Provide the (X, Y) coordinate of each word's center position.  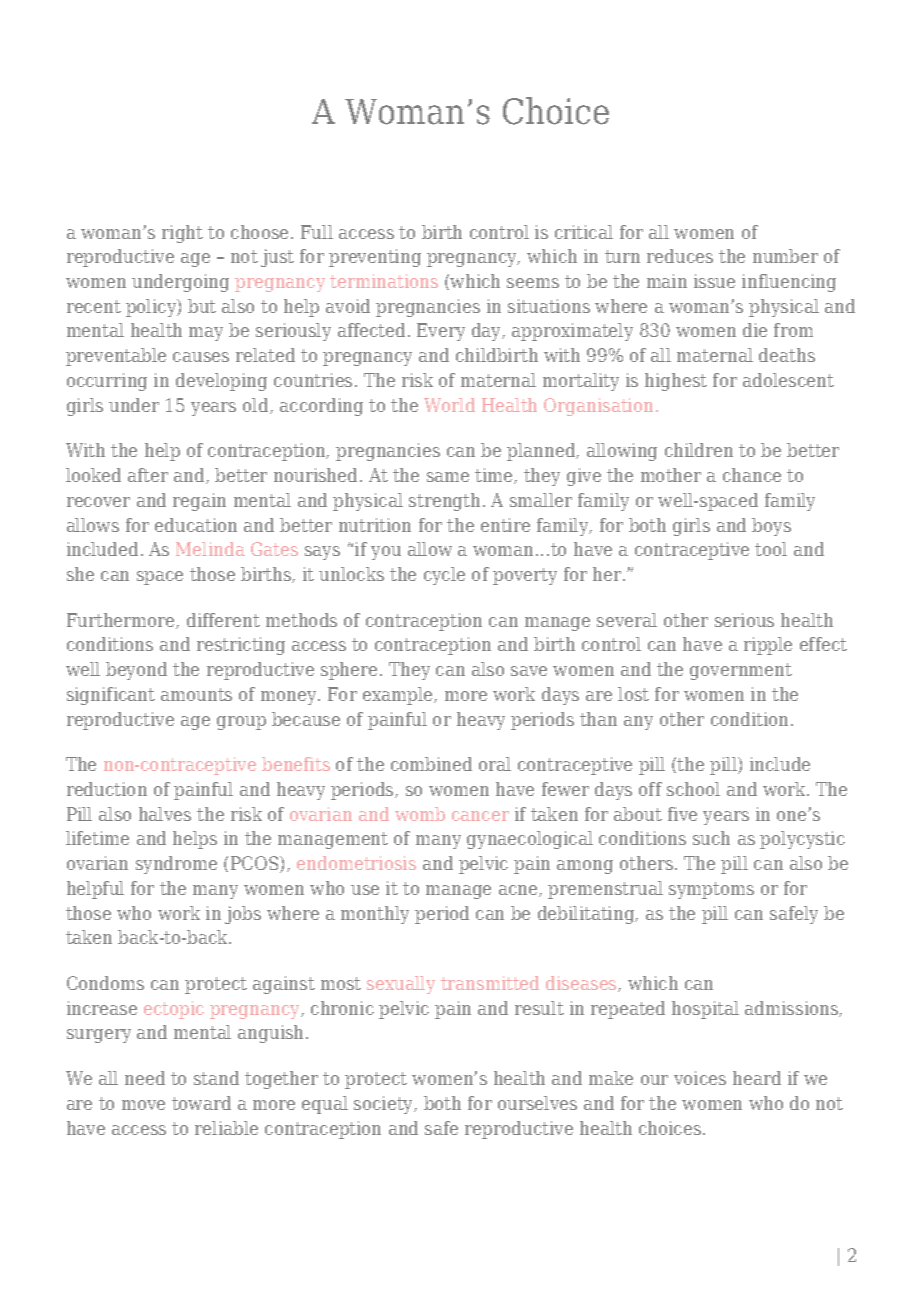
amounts (196, 694)
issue (714, 281)
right (182, 234)
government (741, 671)
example (399, 696)
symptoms (711, 890)
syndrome (176, 865)
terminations (384, 281)
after (148, 475)
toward (201, 1103)
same (448, 477)
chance (752, 475)
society (385, 1105)
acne (519, 891)
